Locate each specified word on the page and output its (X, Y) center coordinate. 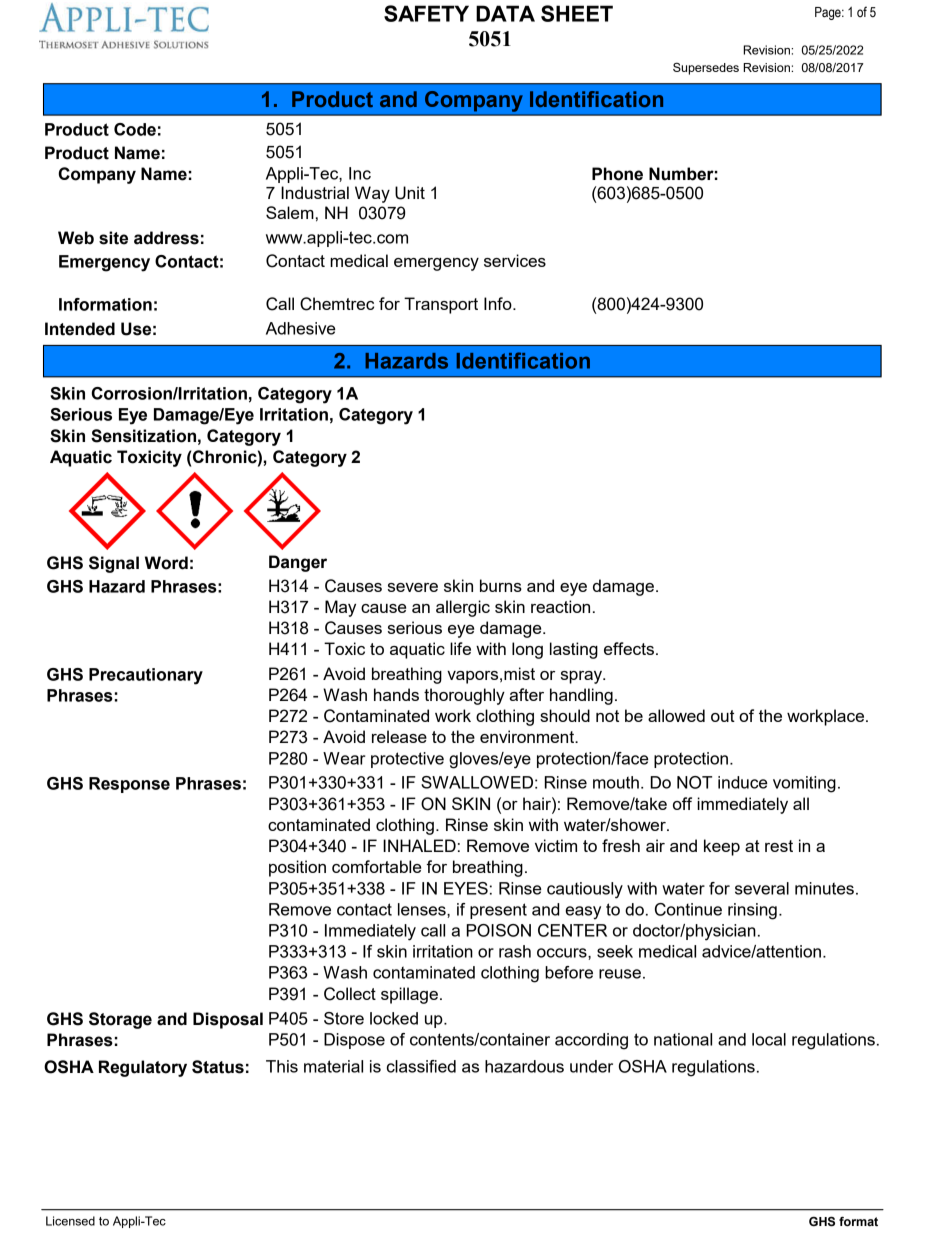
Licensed (70, 1221)
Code (135, 129)
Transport (441, 305)
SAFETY (426, 13)
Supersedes (706, 69)
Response (129, 785)
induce (743, 782)
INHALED (419, 845)
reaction (560, 606)
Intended (80, 329)
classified (421, 1066)
